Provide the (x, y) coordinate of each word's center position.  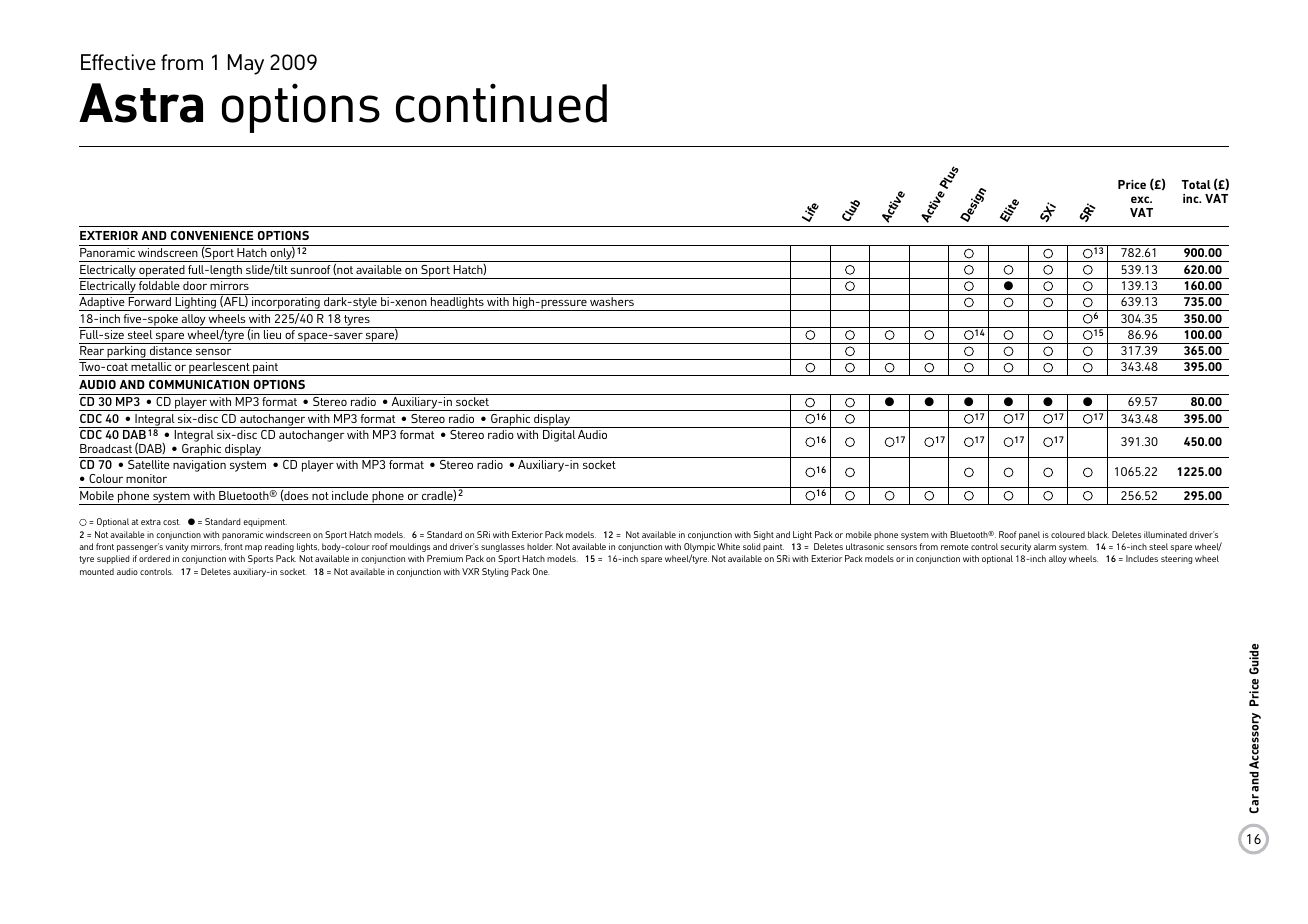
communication (199, 384)
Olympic (699, 549)
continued (501, 103)
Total (1196, 184)
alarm (1045, 546)
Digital (559, 436)
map (253, 548)
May (246, 64)
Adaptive (103, 304)
